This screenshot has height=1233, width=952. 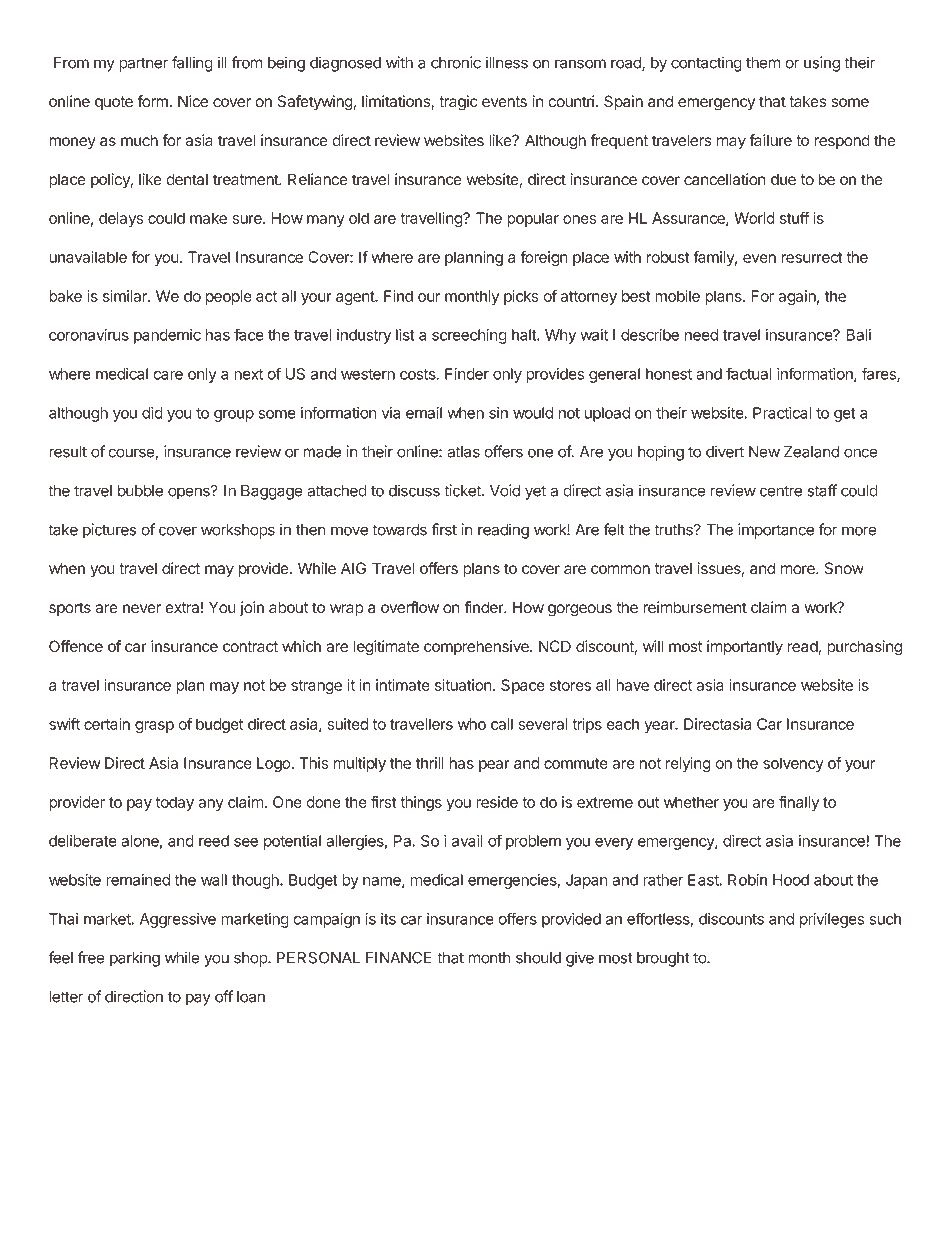 What do you see at coordinates (135, 959) in the screenshot?
I see `parking` at bounding box center [135, 959].
